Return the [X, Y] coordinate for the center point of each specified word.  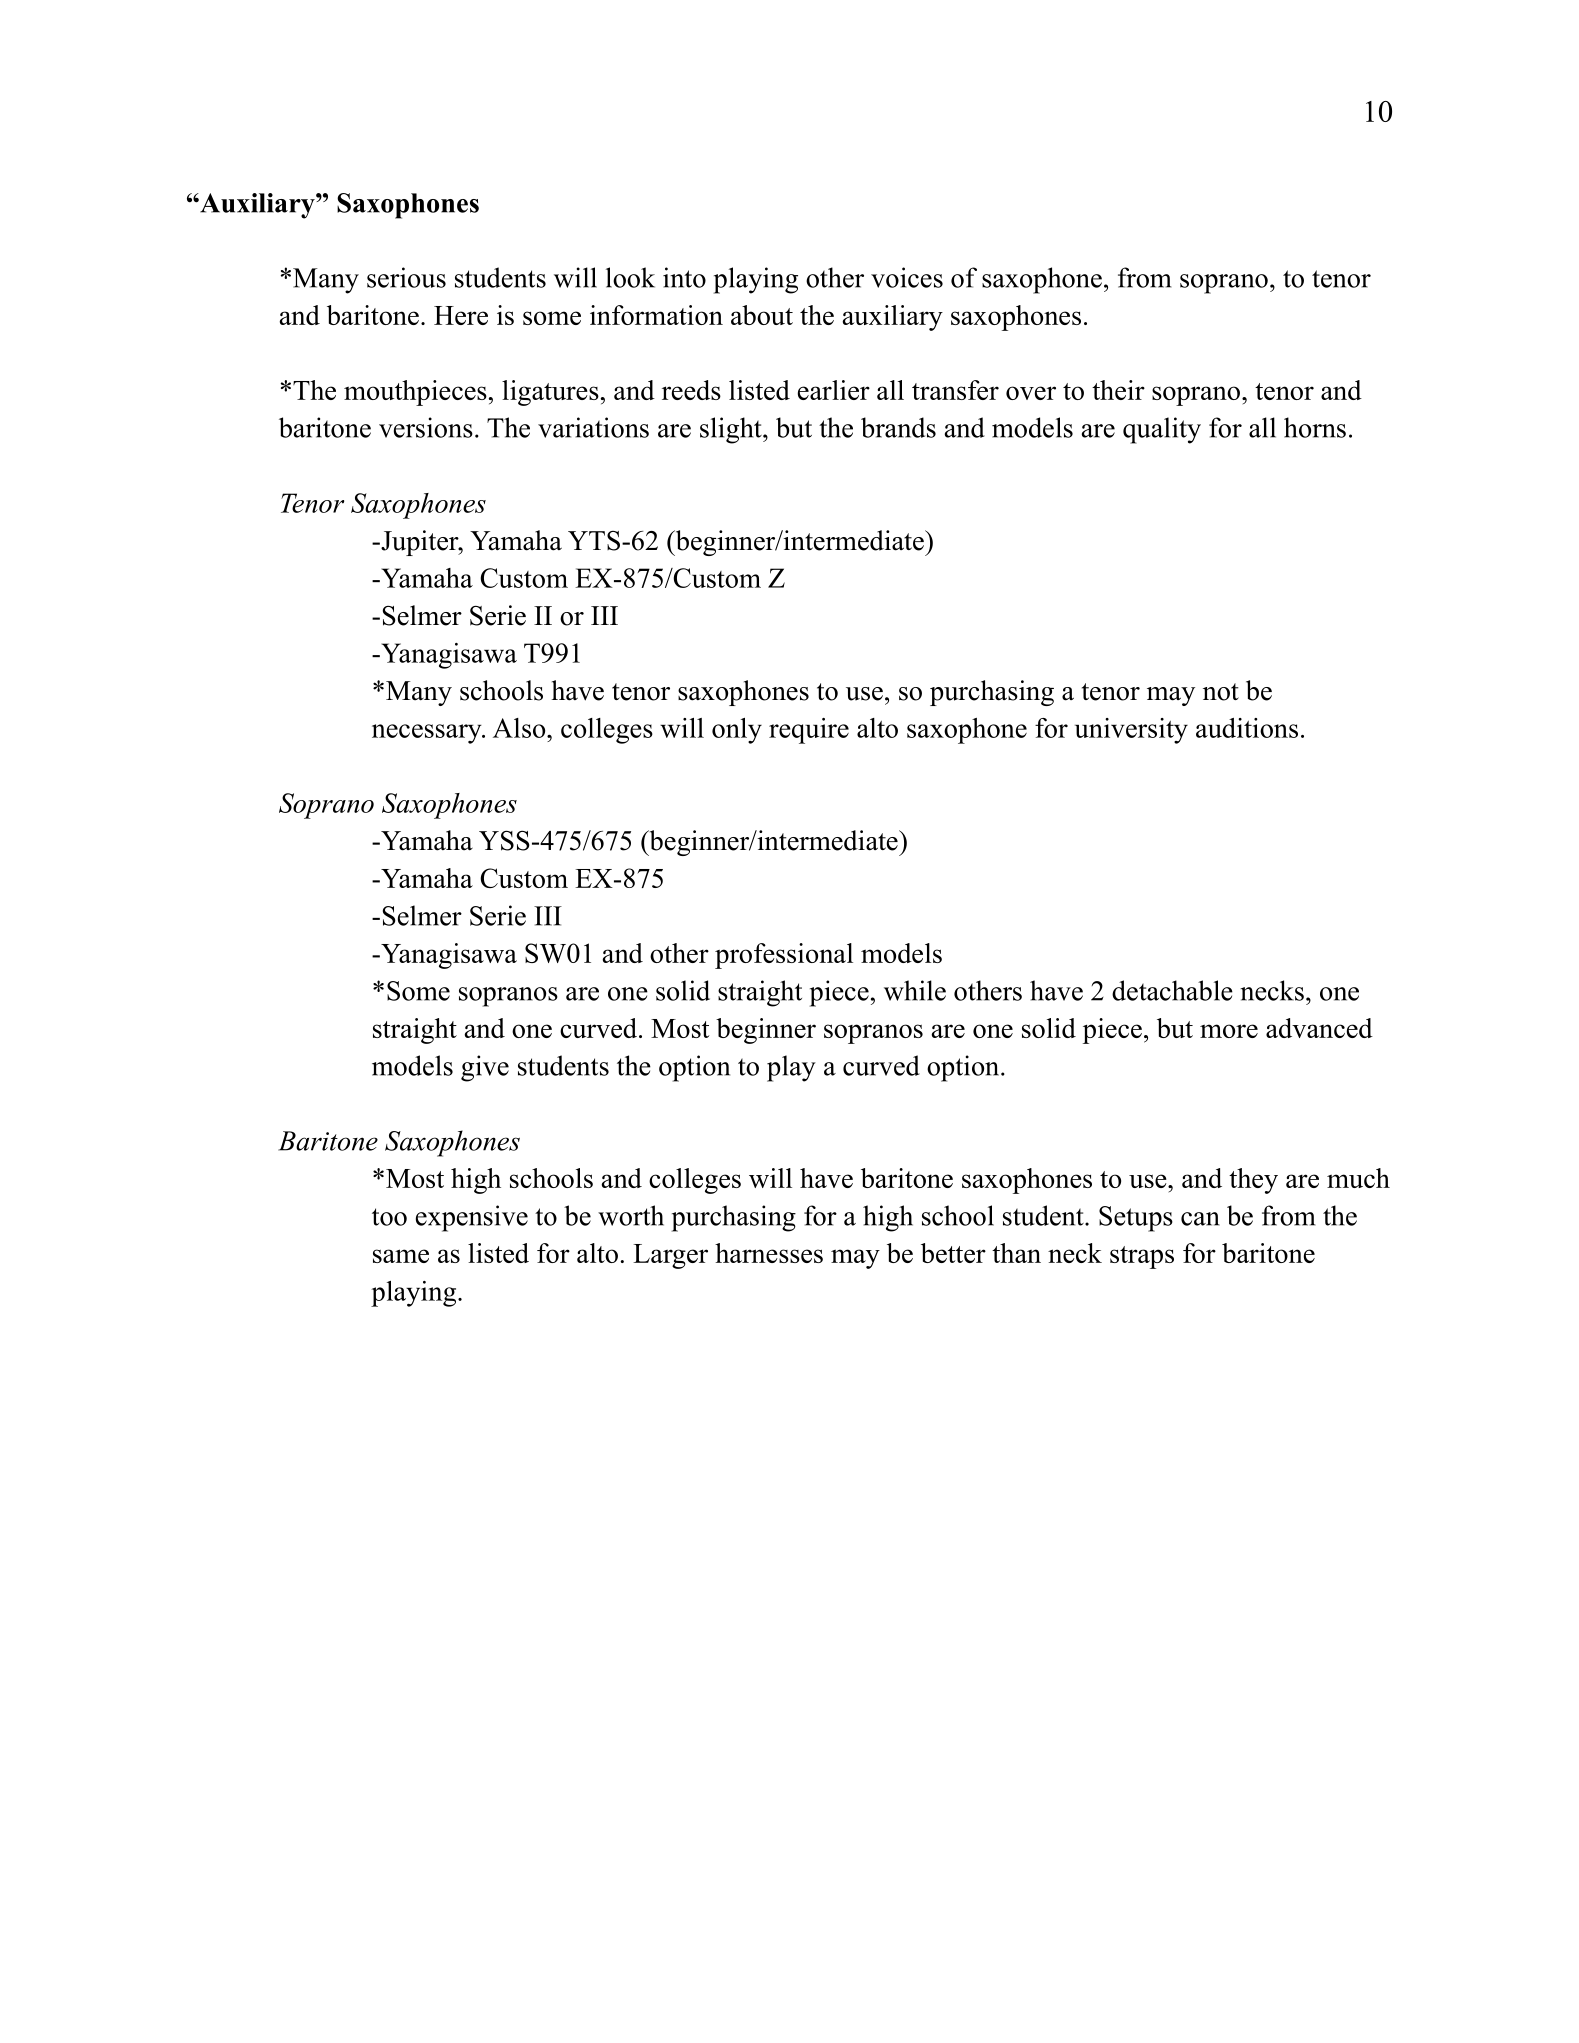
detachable [1172, 990]
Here [461, 315]
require [809, 731]
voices [907, 277]
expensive [472, 1218]
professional [784, 956]
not [1221, 692]
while [915, 990]
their [1118, 390]
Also [520, 728]
